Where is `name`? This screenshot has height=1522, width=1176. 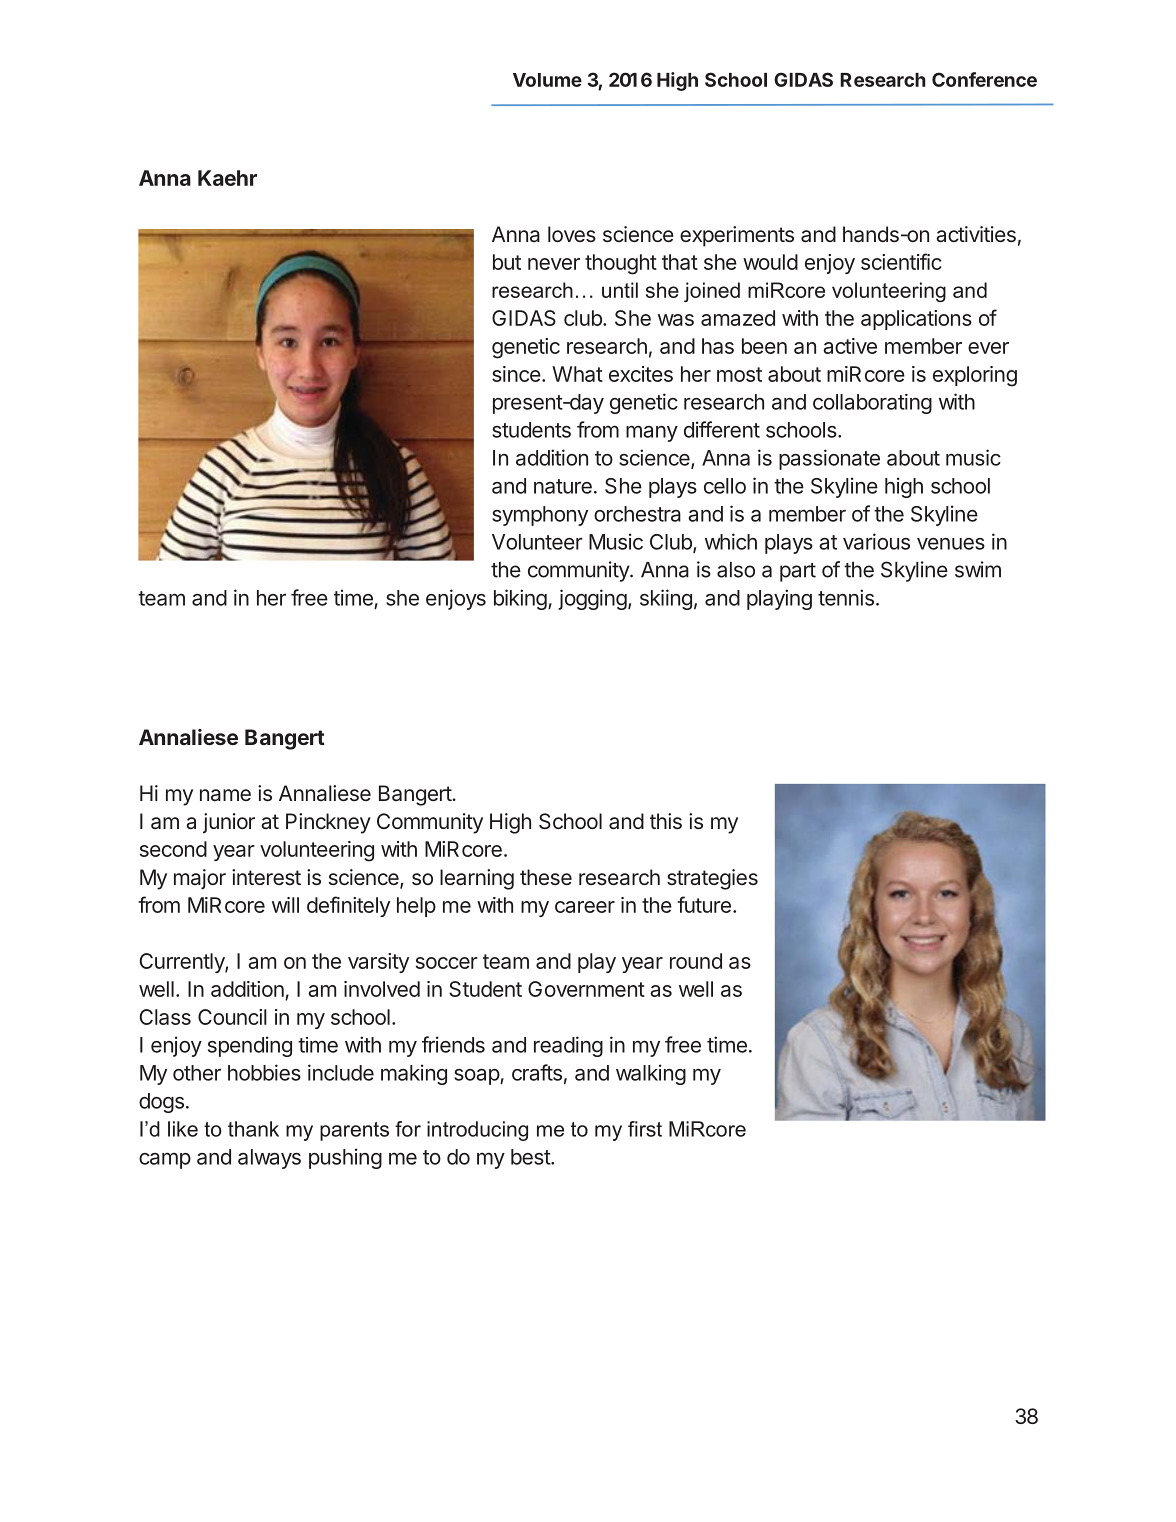
name is located at coordinates (225, 795).
